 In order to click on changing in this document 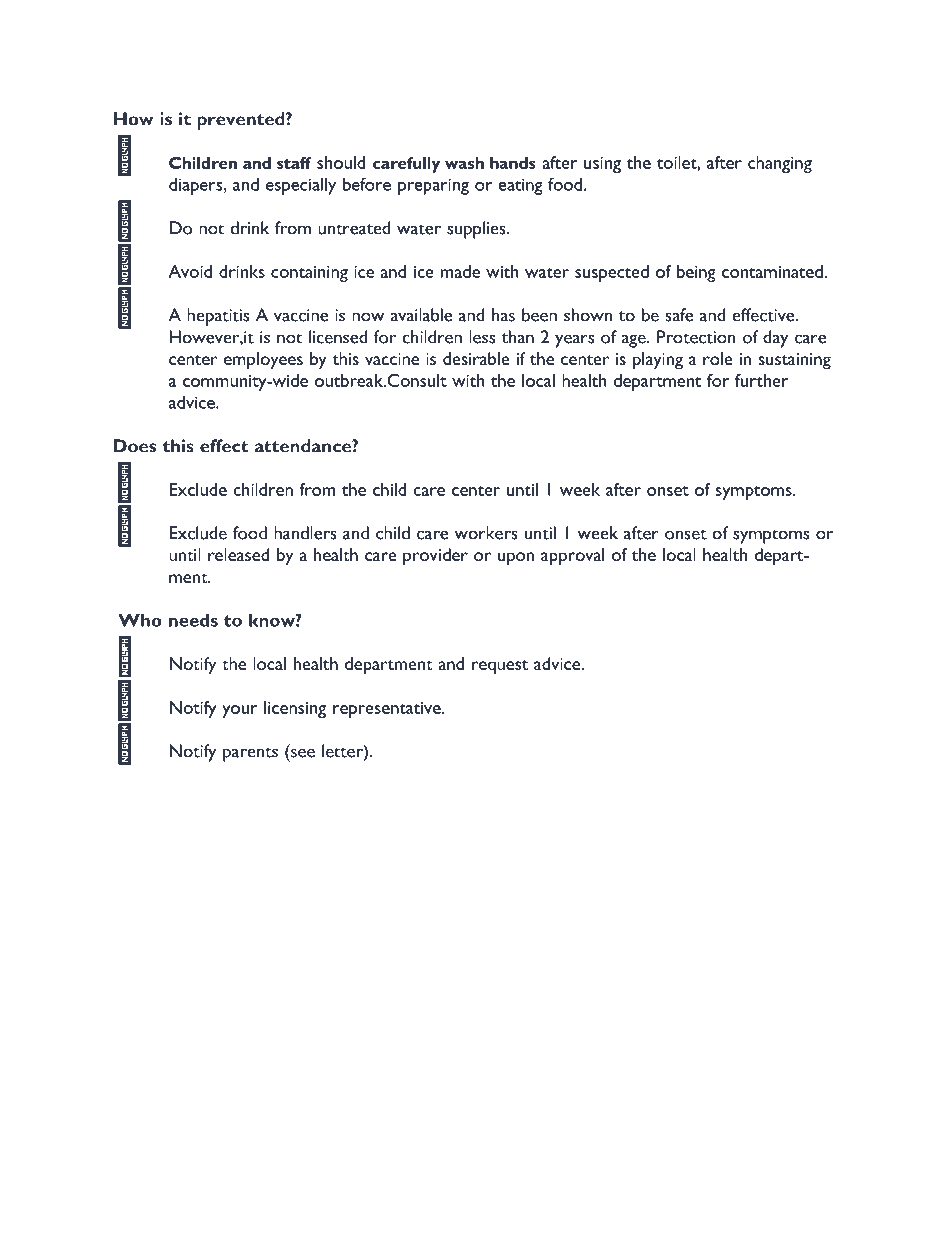, I will do `click(780, 164)`.
